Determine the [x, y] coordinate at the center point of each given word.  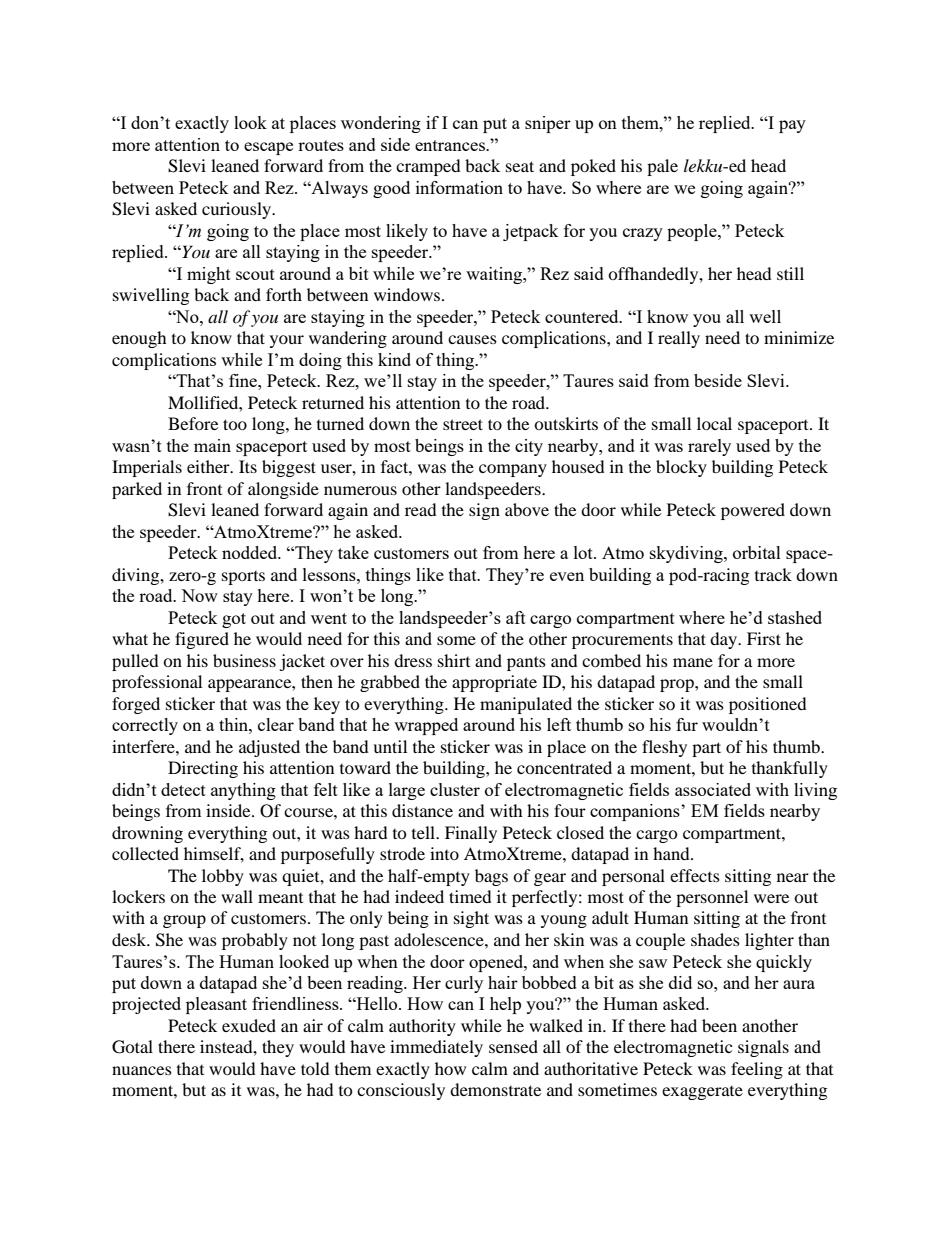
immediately [436, 1048]
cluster [455, 789]
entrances [451, 145]
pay [792, 126]
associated [713, 789]
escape [268, 148]
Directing [203, 769]
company [513, 470]
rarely [709, 447]
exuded [249, 1025]
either [209, 466]
